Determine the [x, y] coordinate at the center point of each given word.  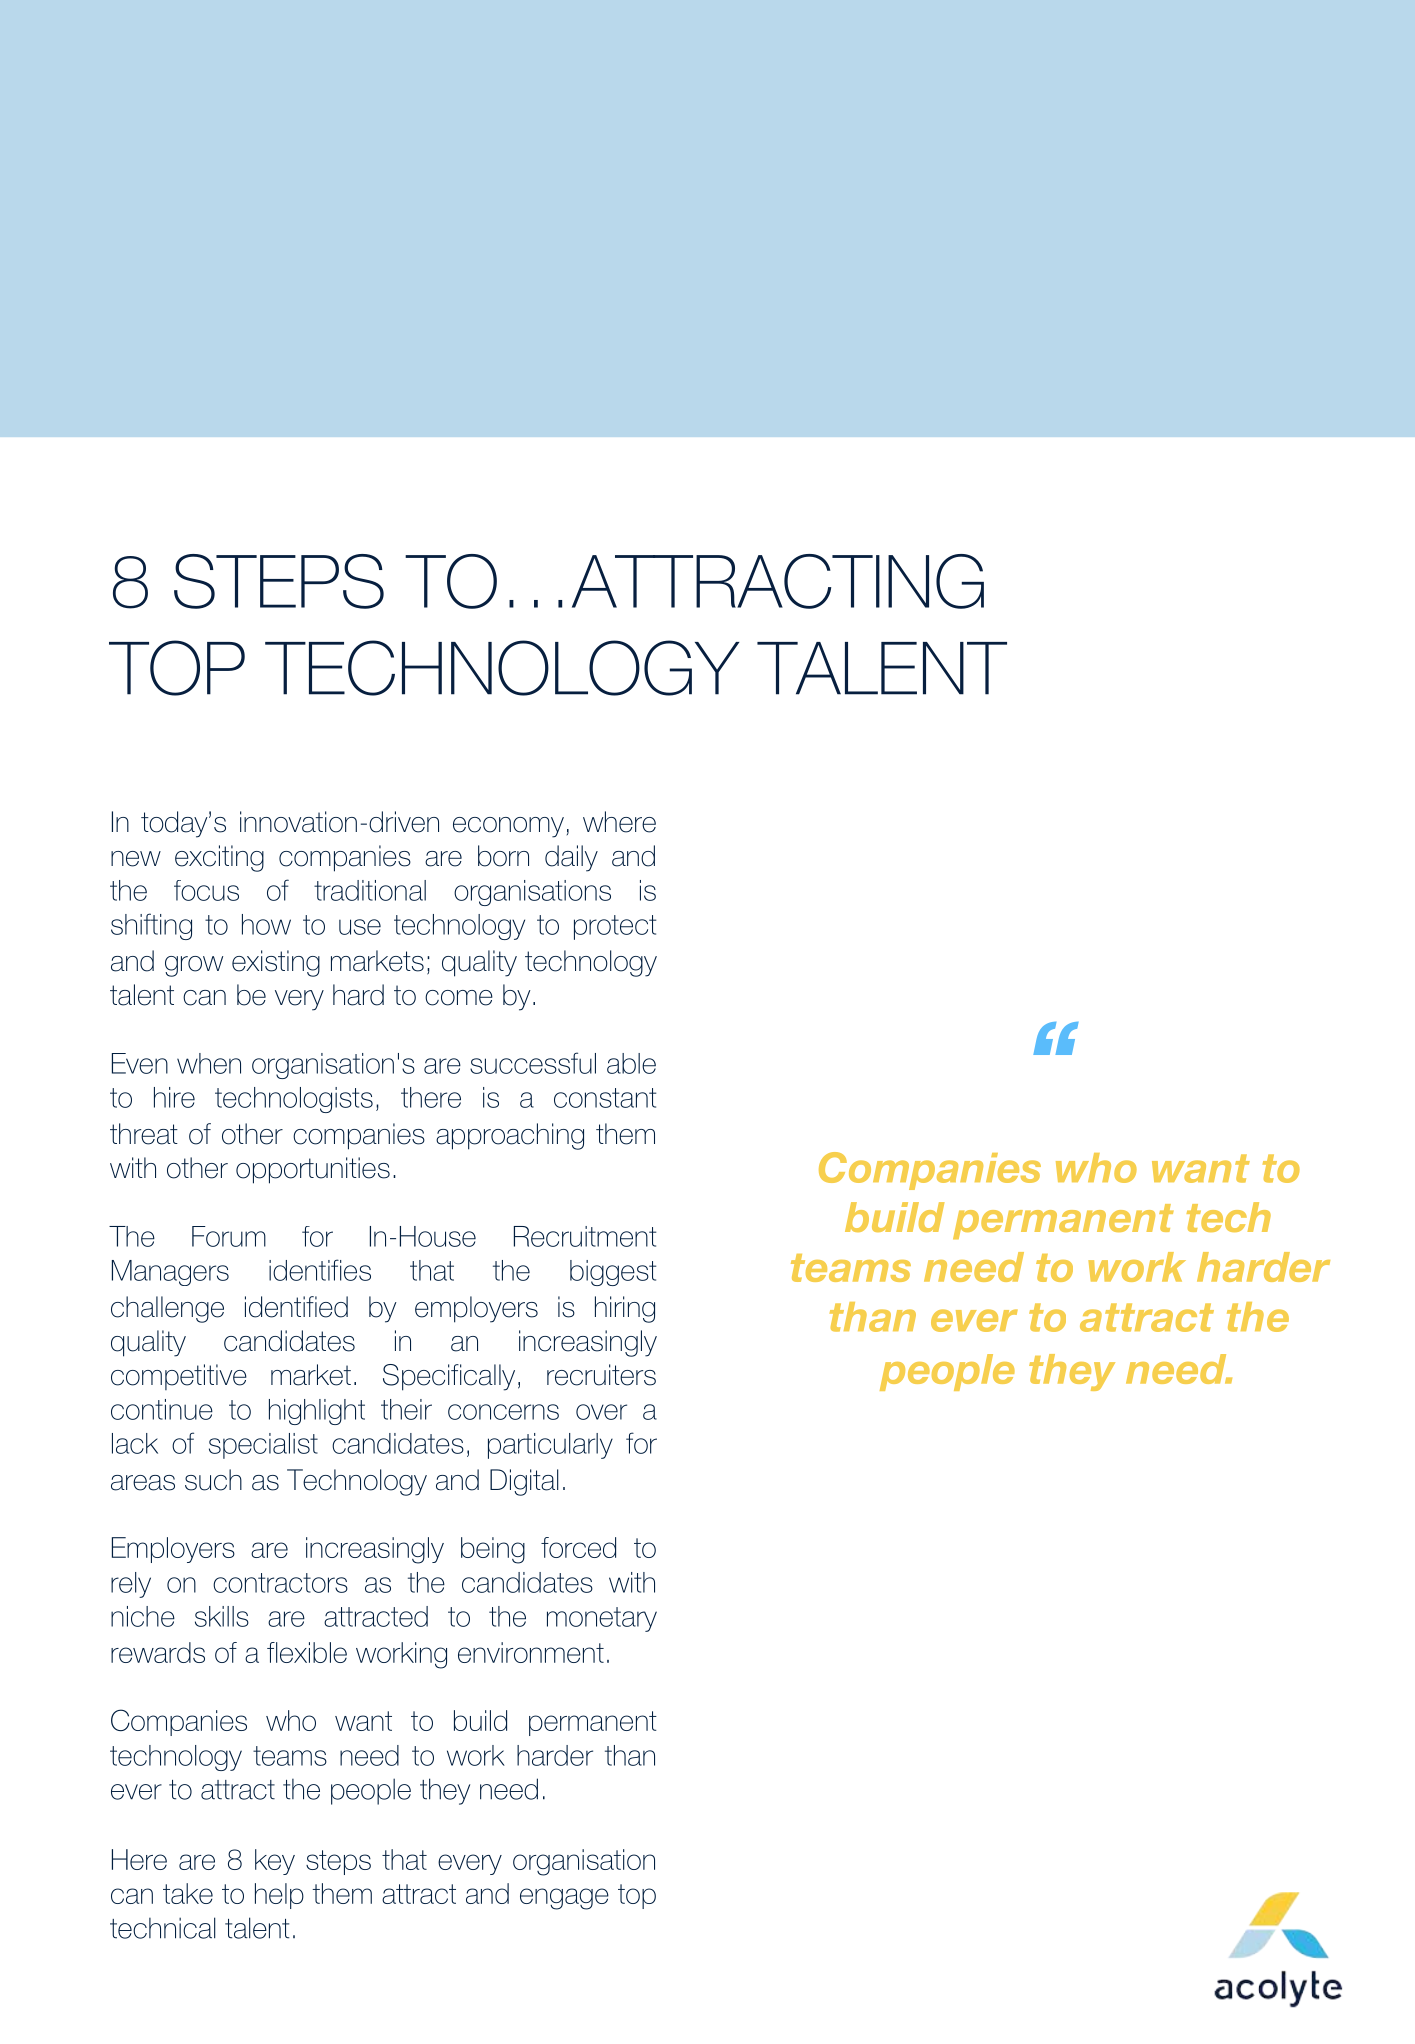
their [406, 1409]
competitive [179, 1377]
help [279, 1896]
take [188, 1893]
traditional [370, 890]
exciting [219, 858]
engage [564, 1899]
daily [571, 858]
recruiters [601, 1375]
